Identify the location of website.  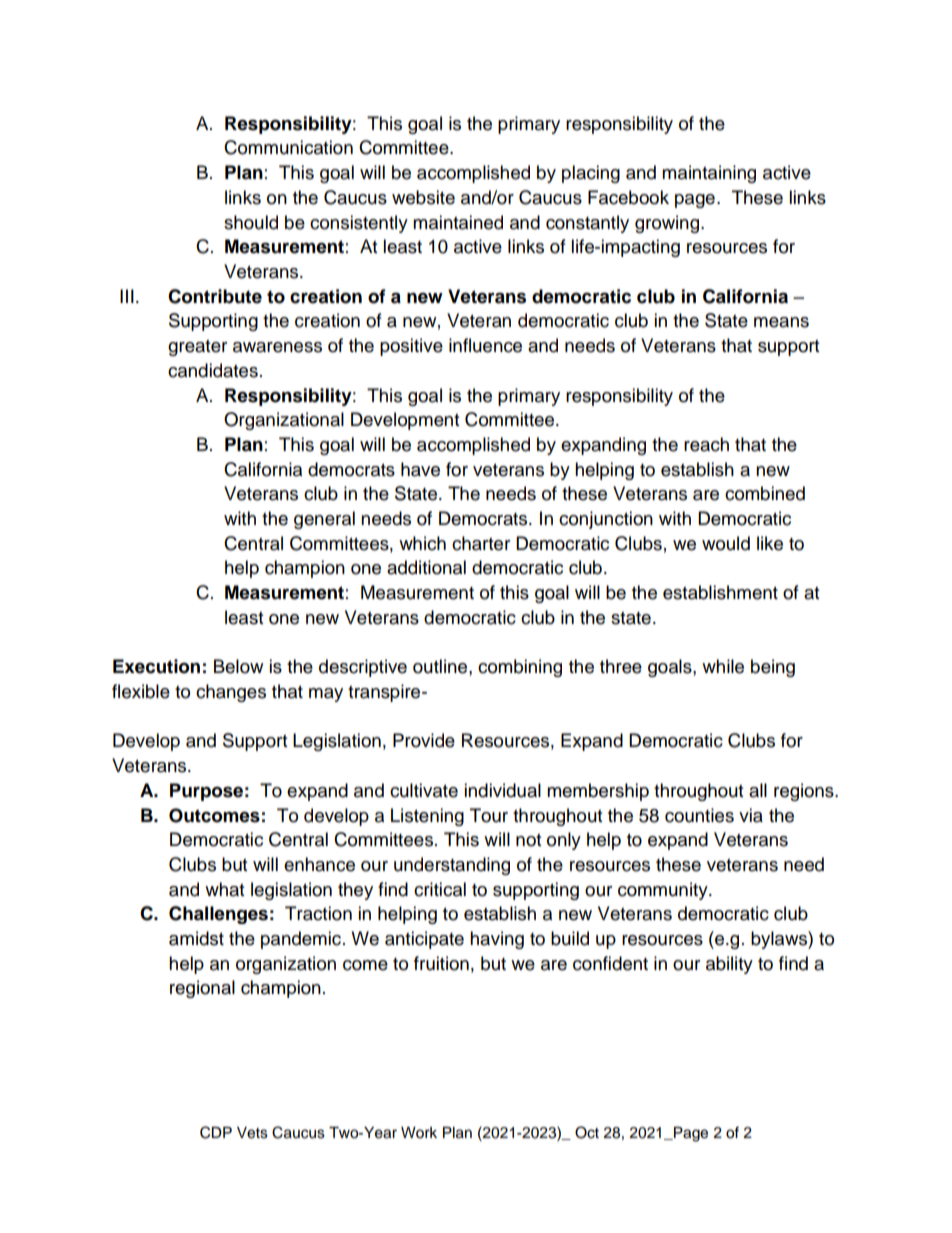
(423, 197).
